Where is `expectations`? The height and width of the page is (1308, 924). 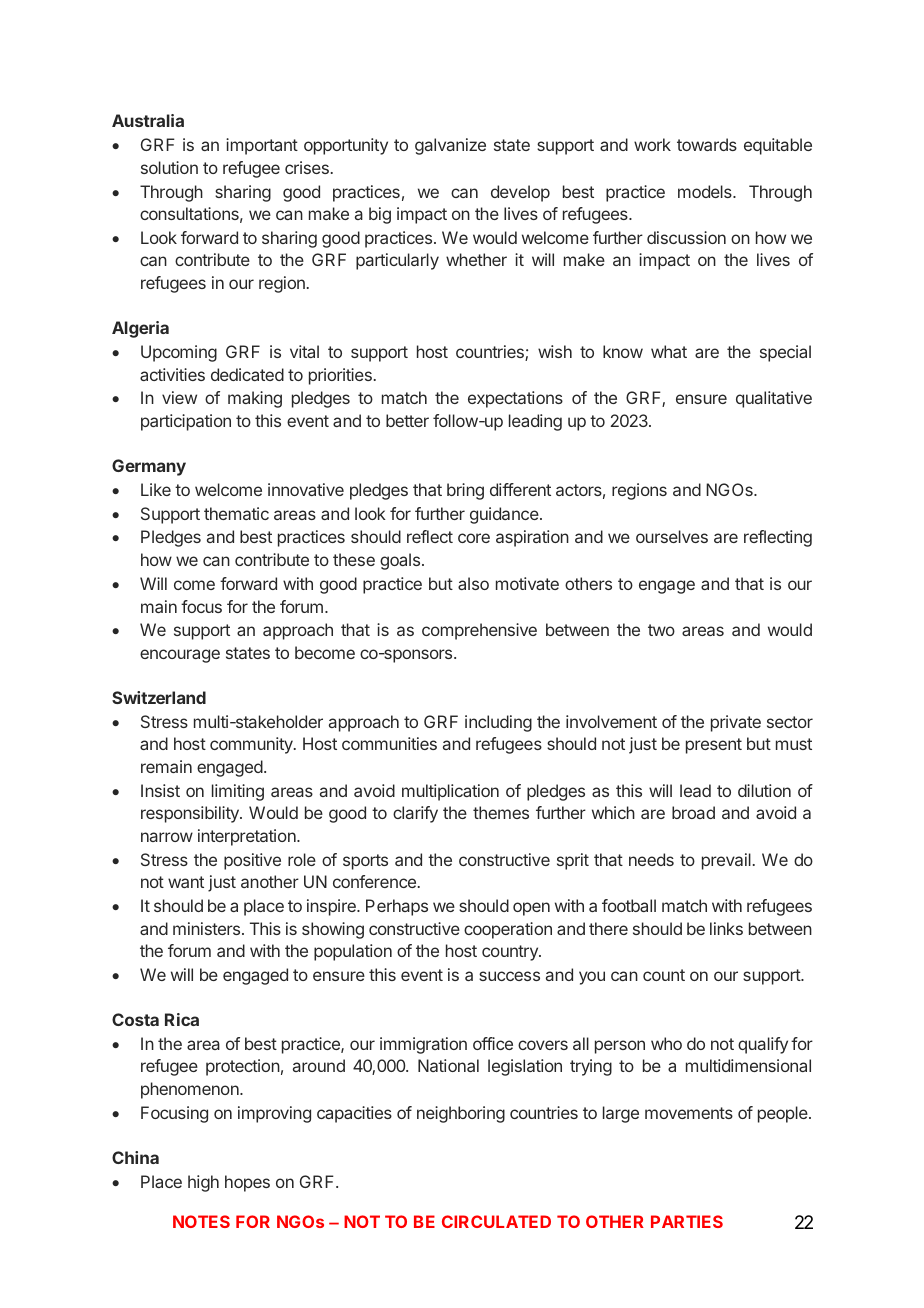
expectations is located at coordinates (515, 399).
